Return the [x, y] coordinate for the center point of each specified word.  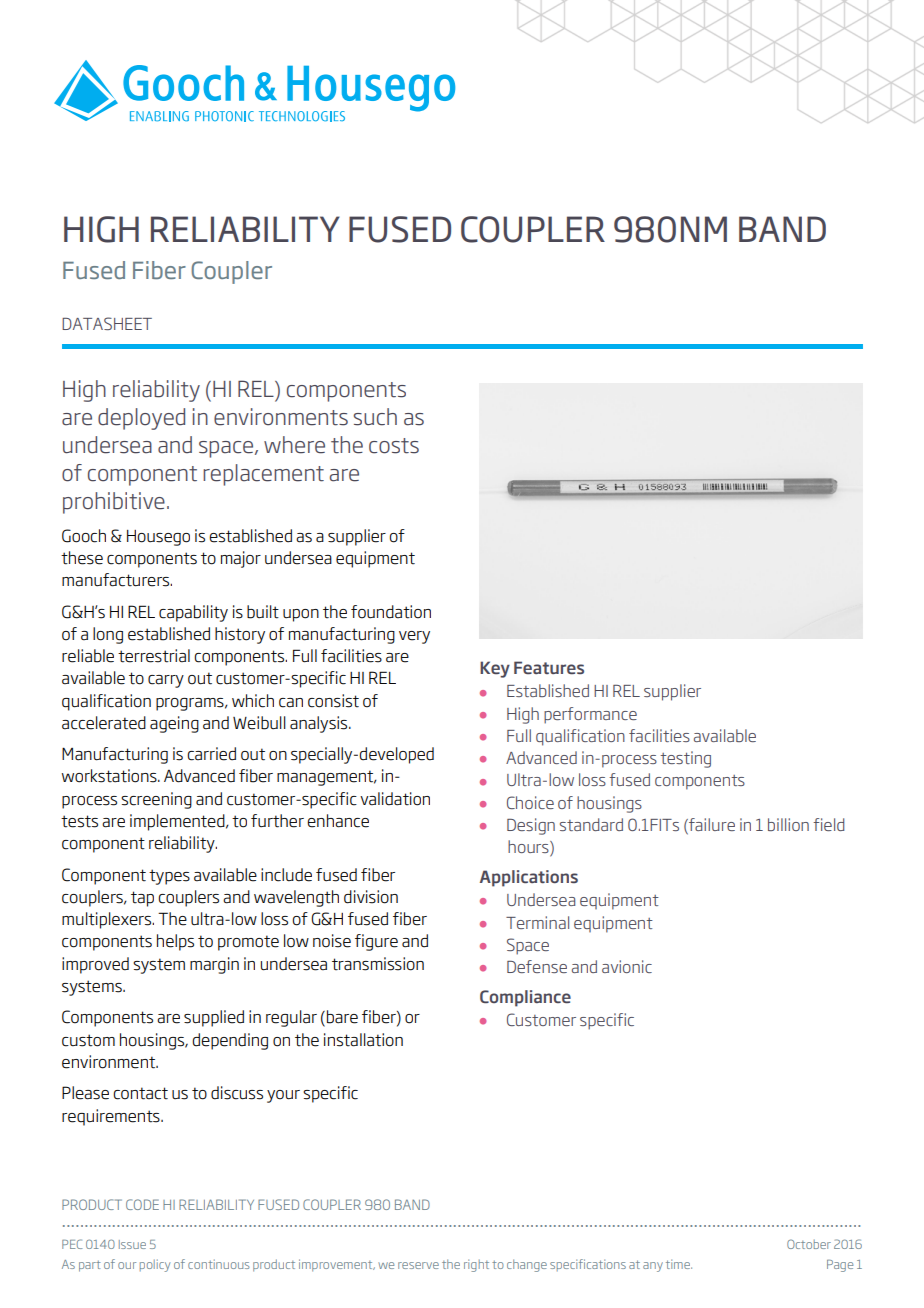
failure [711, 824]
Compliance [525, 998]
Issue [132, 1244]
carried [211, 754]
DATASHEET [107, 323]
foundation [391, 612]
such [375, 417]
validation [395, 799]
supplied [214, 1018]
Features [549, 668]
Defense [537, 966]
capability [193, 613]
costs [394, 446]
